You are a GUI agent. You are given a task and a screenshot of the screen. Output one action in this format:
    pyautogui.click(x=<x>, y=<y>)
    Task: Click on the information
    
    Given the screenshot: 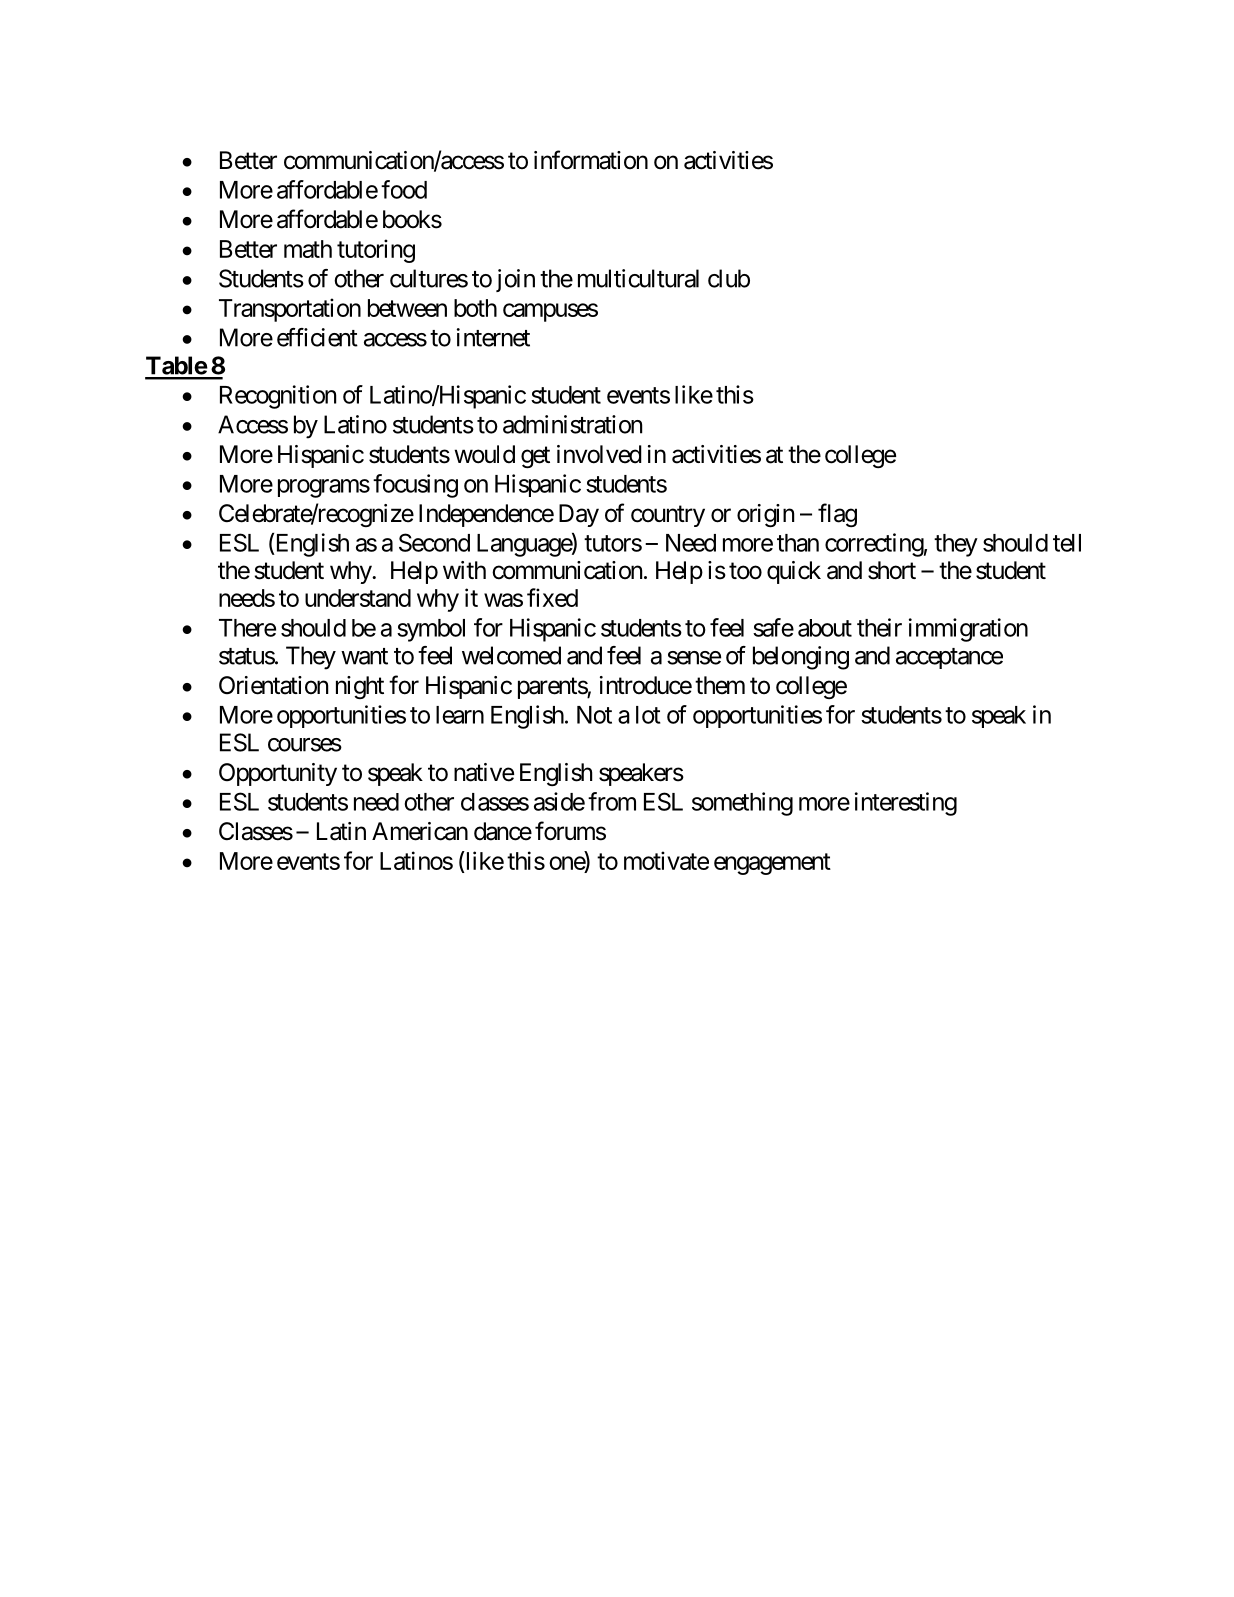 What is the action you would take?
    pyautogui.click(x=591, y=160)
